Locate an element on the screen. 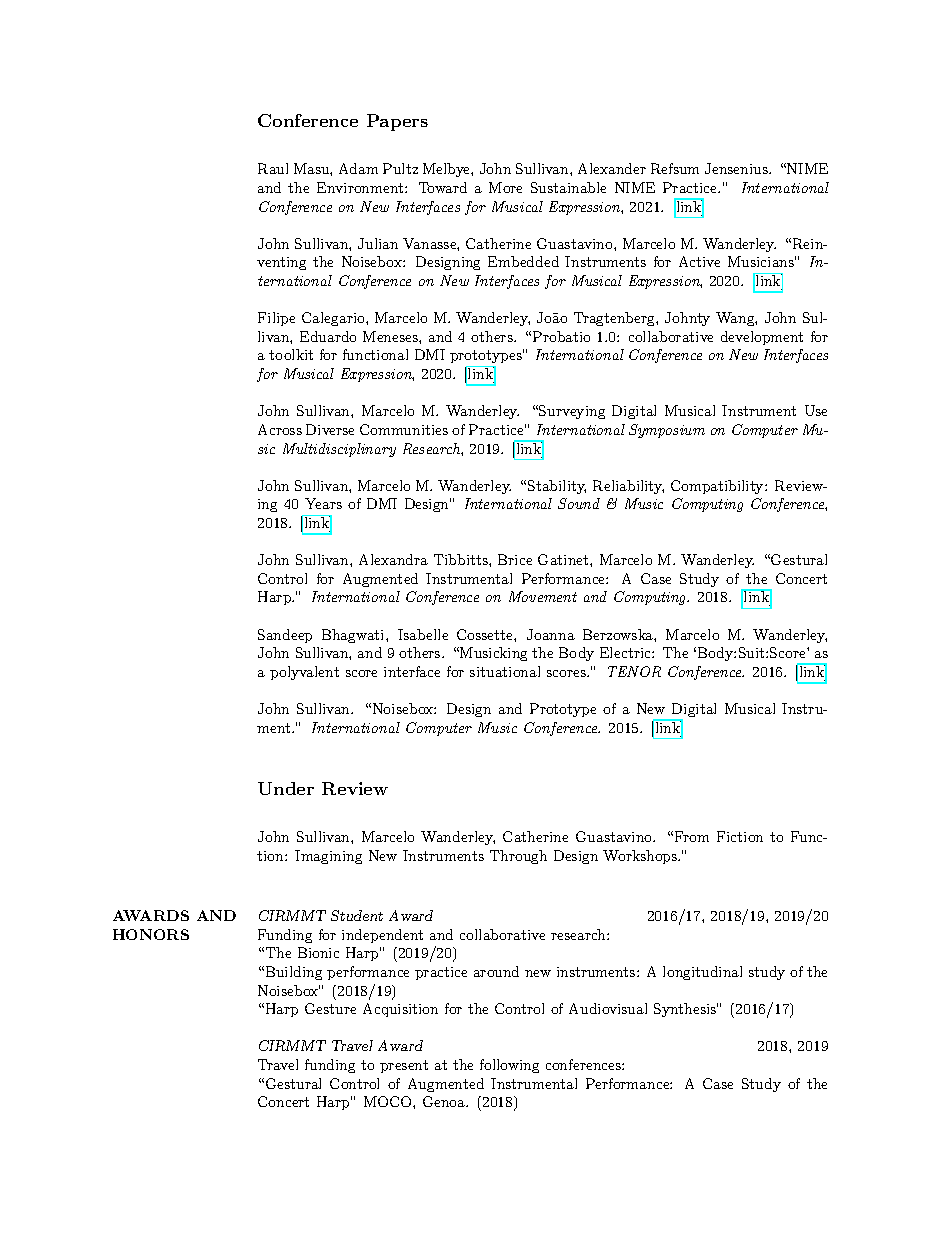  Electric is located at coordinates (626, 652).
